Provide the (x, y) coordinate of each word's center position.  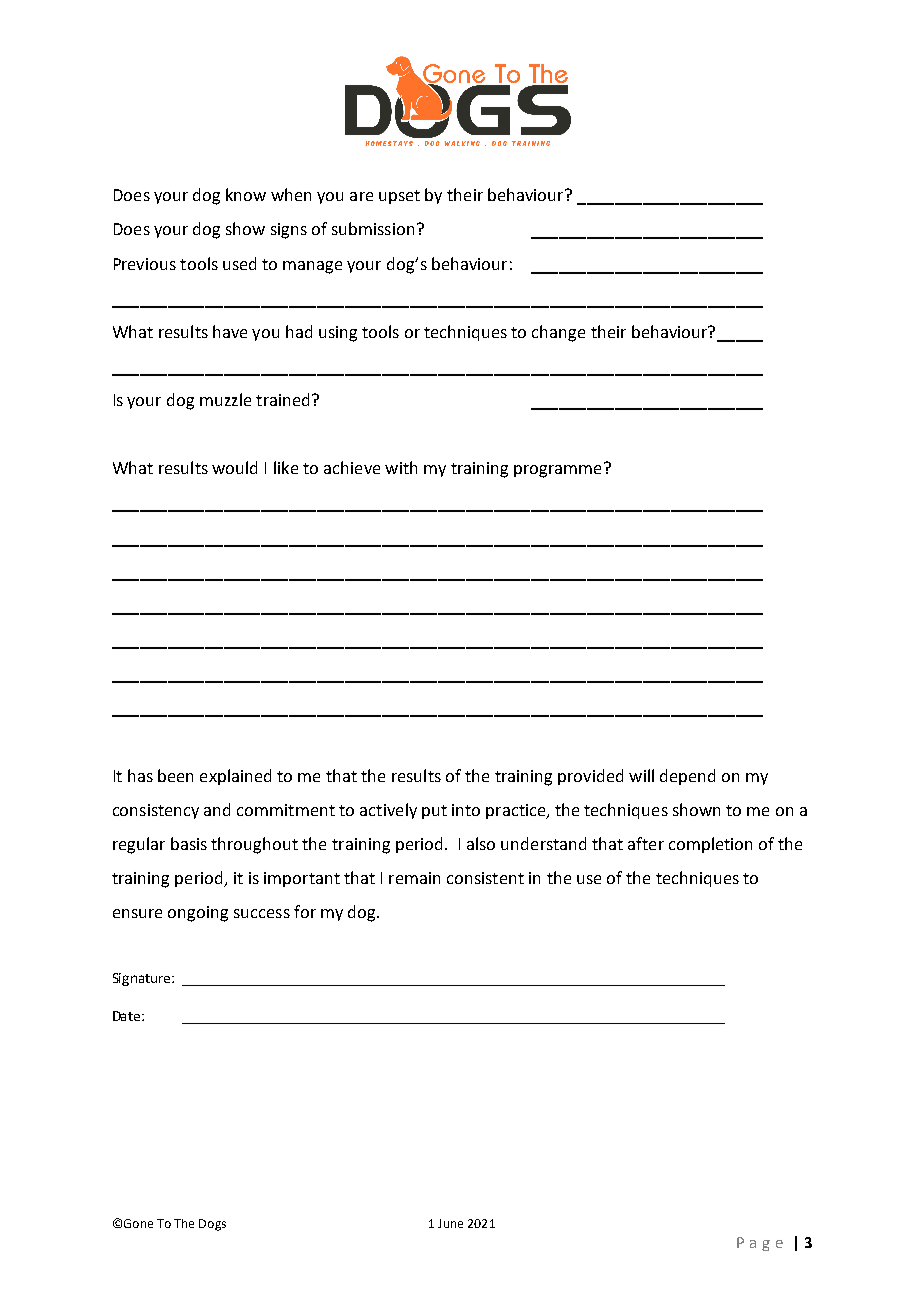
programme (557, 471)
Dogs (212, 1225)
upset (399, 197)
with (401, 467)
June (450, 1223)
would (234, 467)
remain (414, 878)
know (246, 194)
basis (189, 843)
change (558, 333)
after (646, 843)
